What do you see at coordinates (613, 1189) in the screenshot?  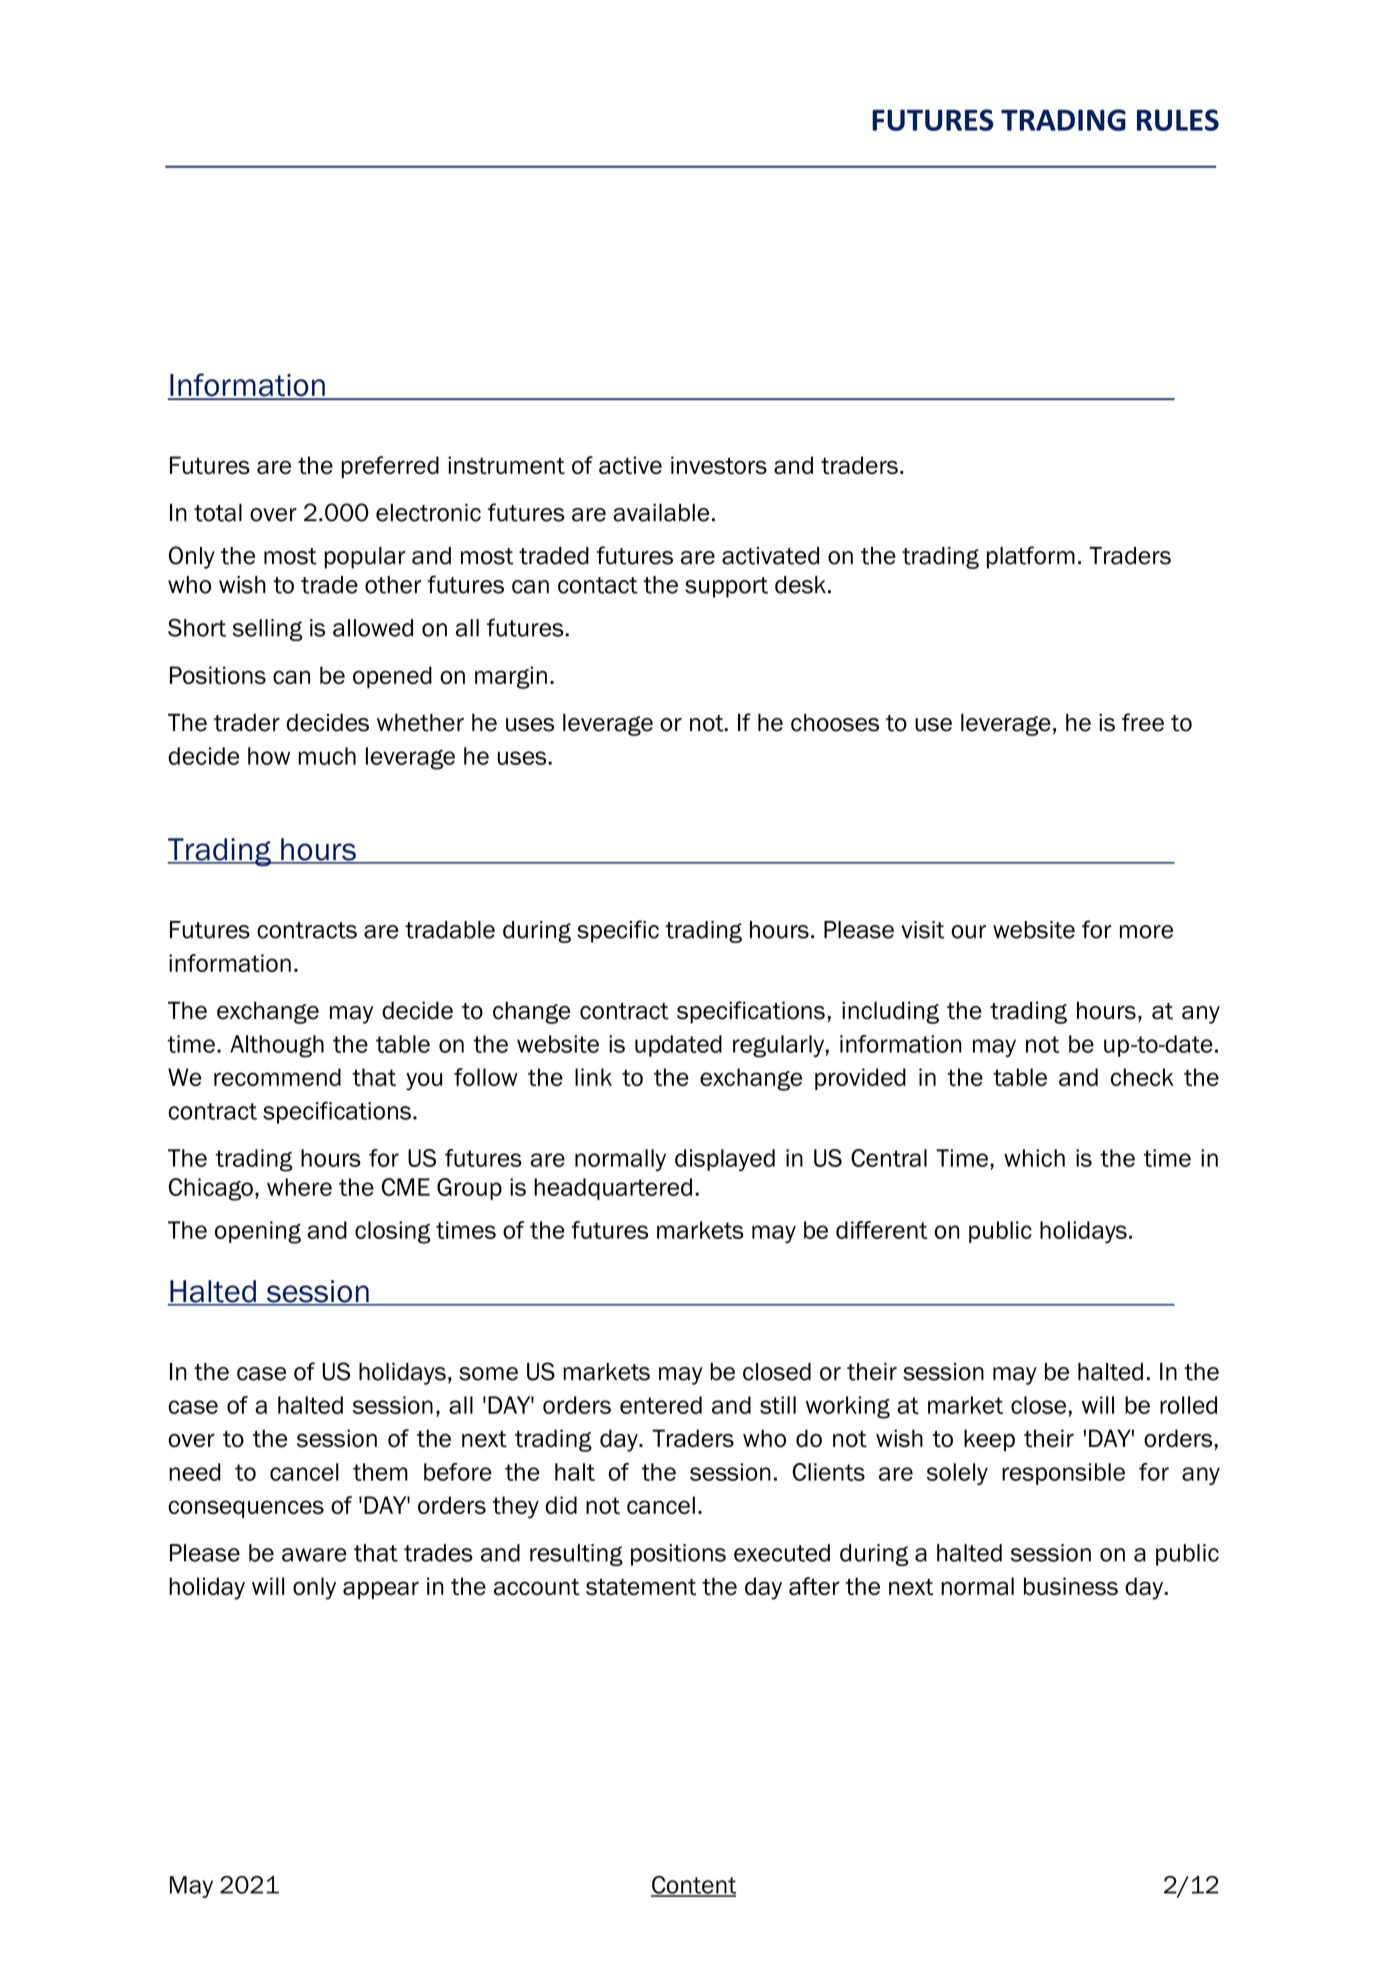 I see `headquartered` at bounding box center [613, 1189].
